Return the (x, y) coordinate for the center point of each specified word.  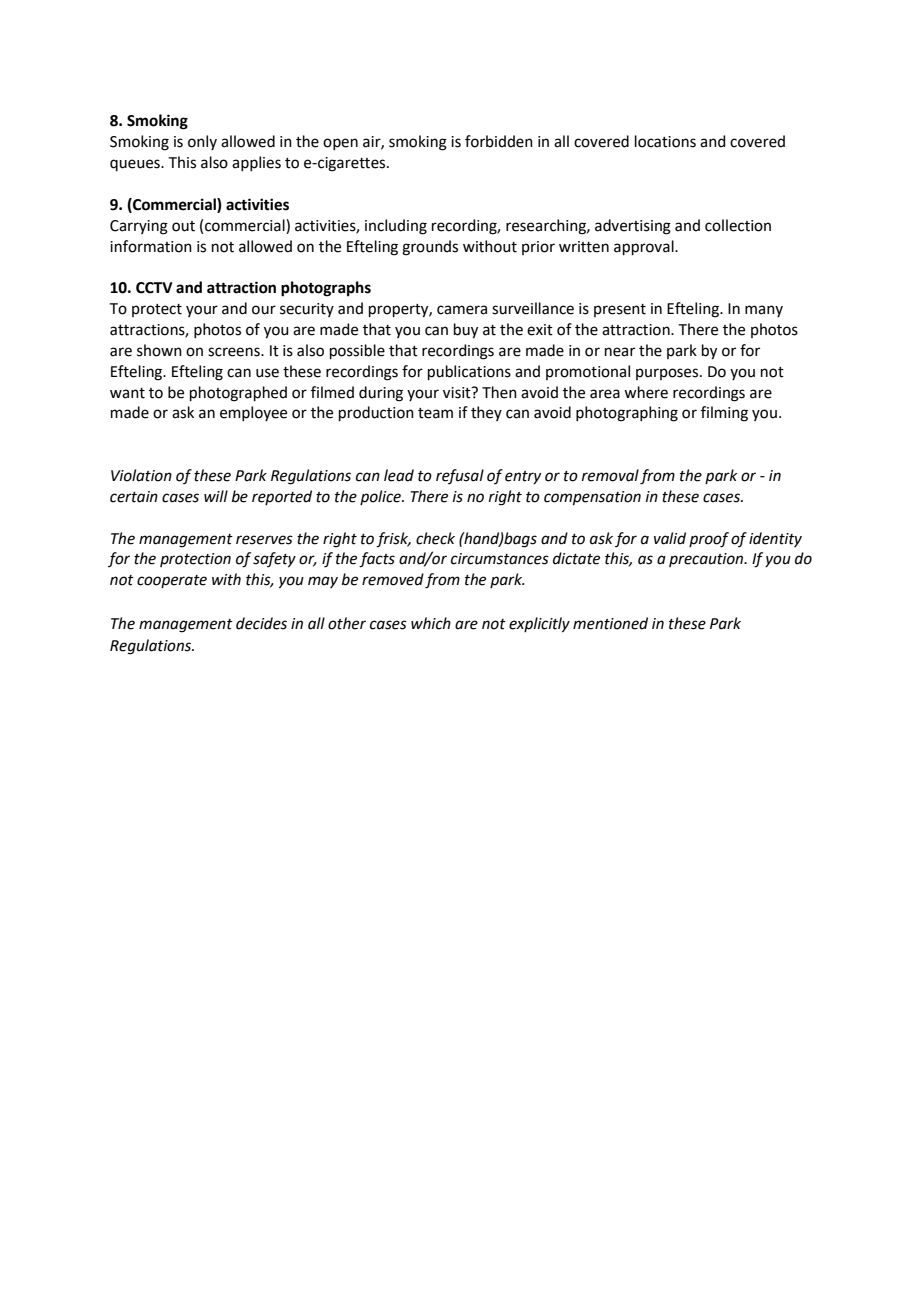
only (202, 142)
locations (665, 141)
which (431, 623)
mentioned (610, 623)
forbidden (499, 141)
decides (261, 623)
